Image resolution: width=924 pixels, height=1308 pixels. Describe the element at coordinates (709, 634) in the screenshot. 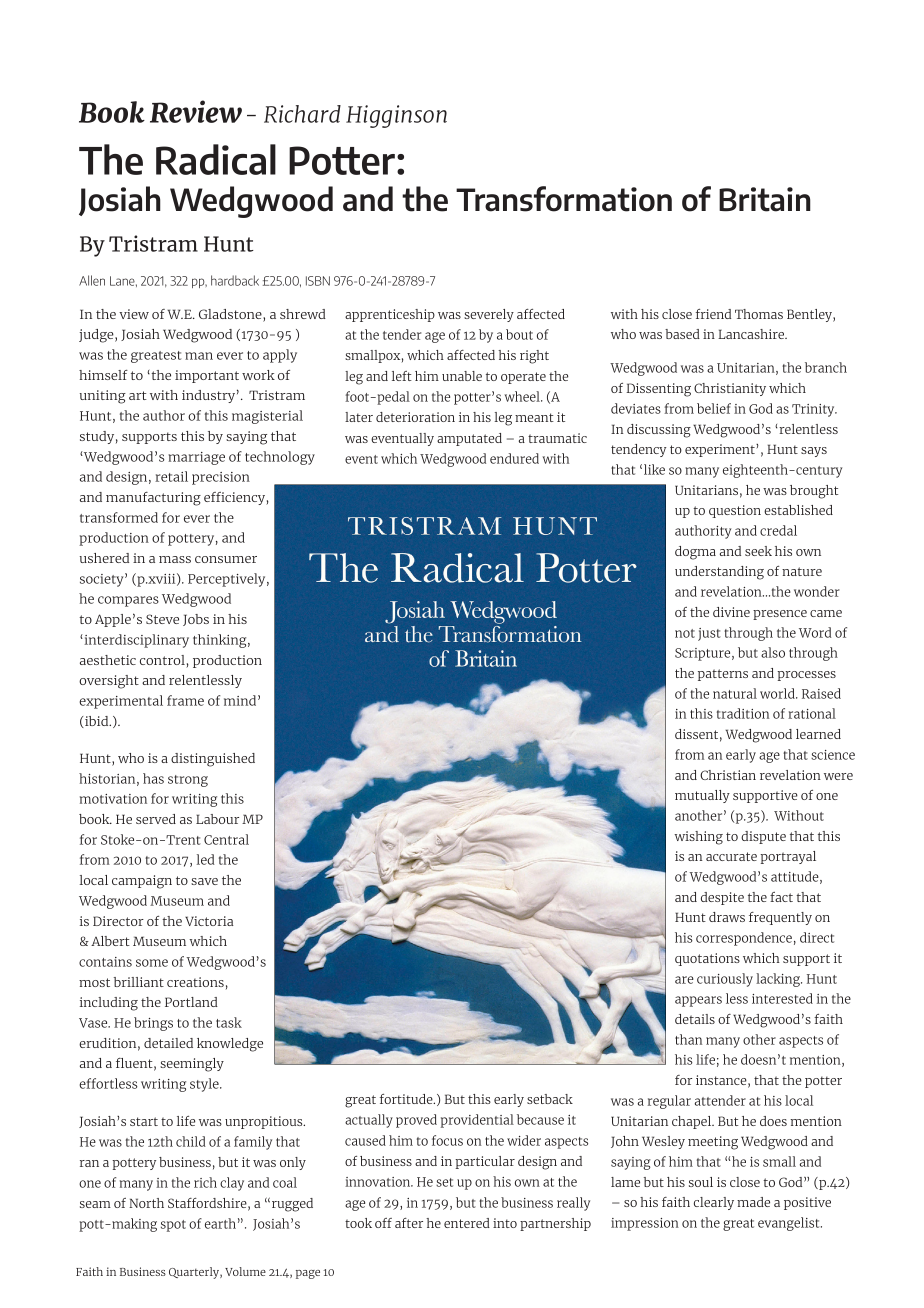

I see `just` at that location.
